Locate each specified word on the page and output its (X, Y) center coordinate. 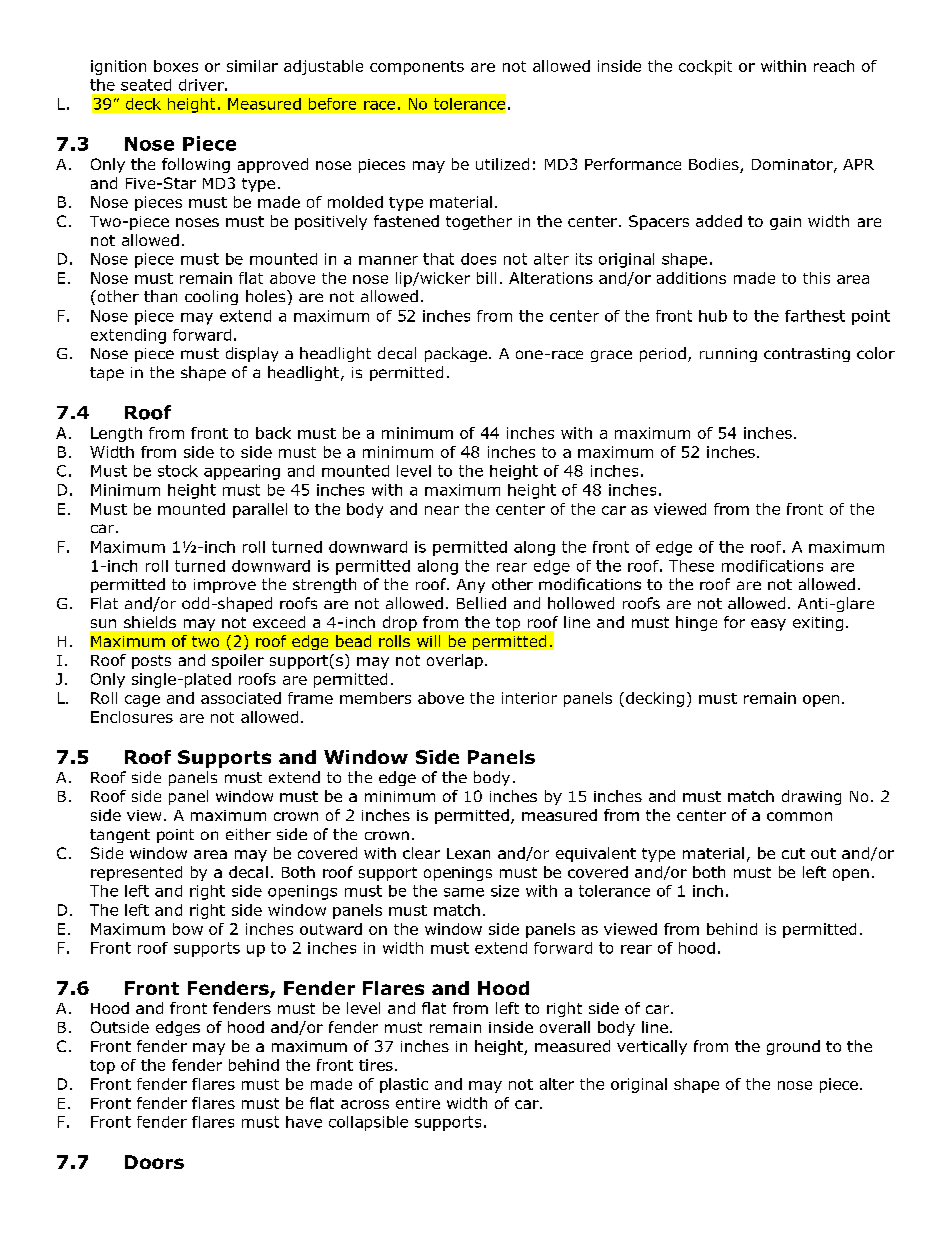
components (417, 68)
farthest (815, 316)
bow (188, 929)
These (691, 566)
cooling (211, 297)
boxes (176, 66)
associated (241, 698)
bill (486, 278)
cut (793, 853)
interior (529, 698)
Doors (154, 1162)
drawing (811, 797)
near (442, 510)
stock (178, 471)
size (505, 891)
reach (834, 66)
